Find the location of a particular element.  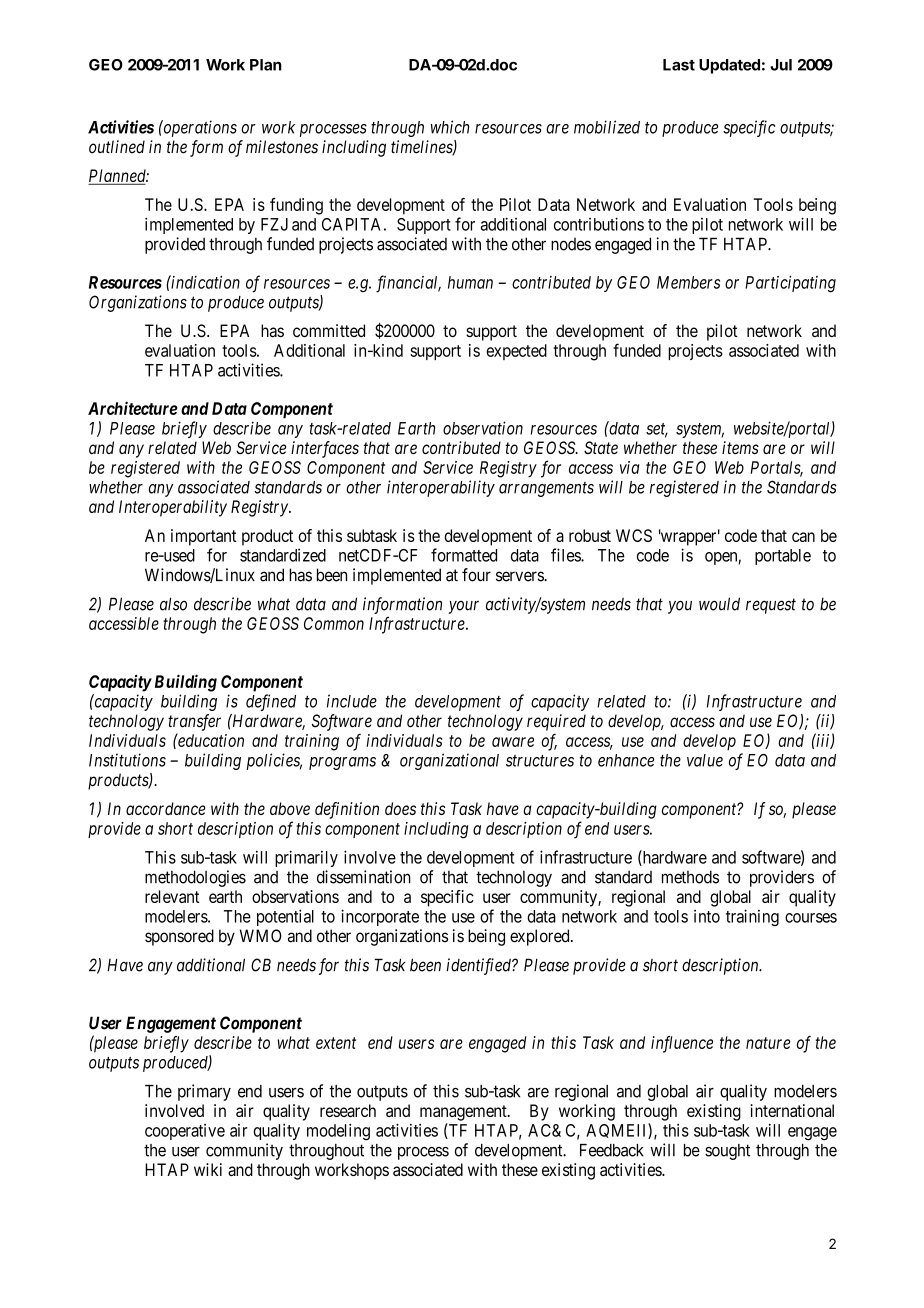

milestones is located at coordinates (282, 147).
